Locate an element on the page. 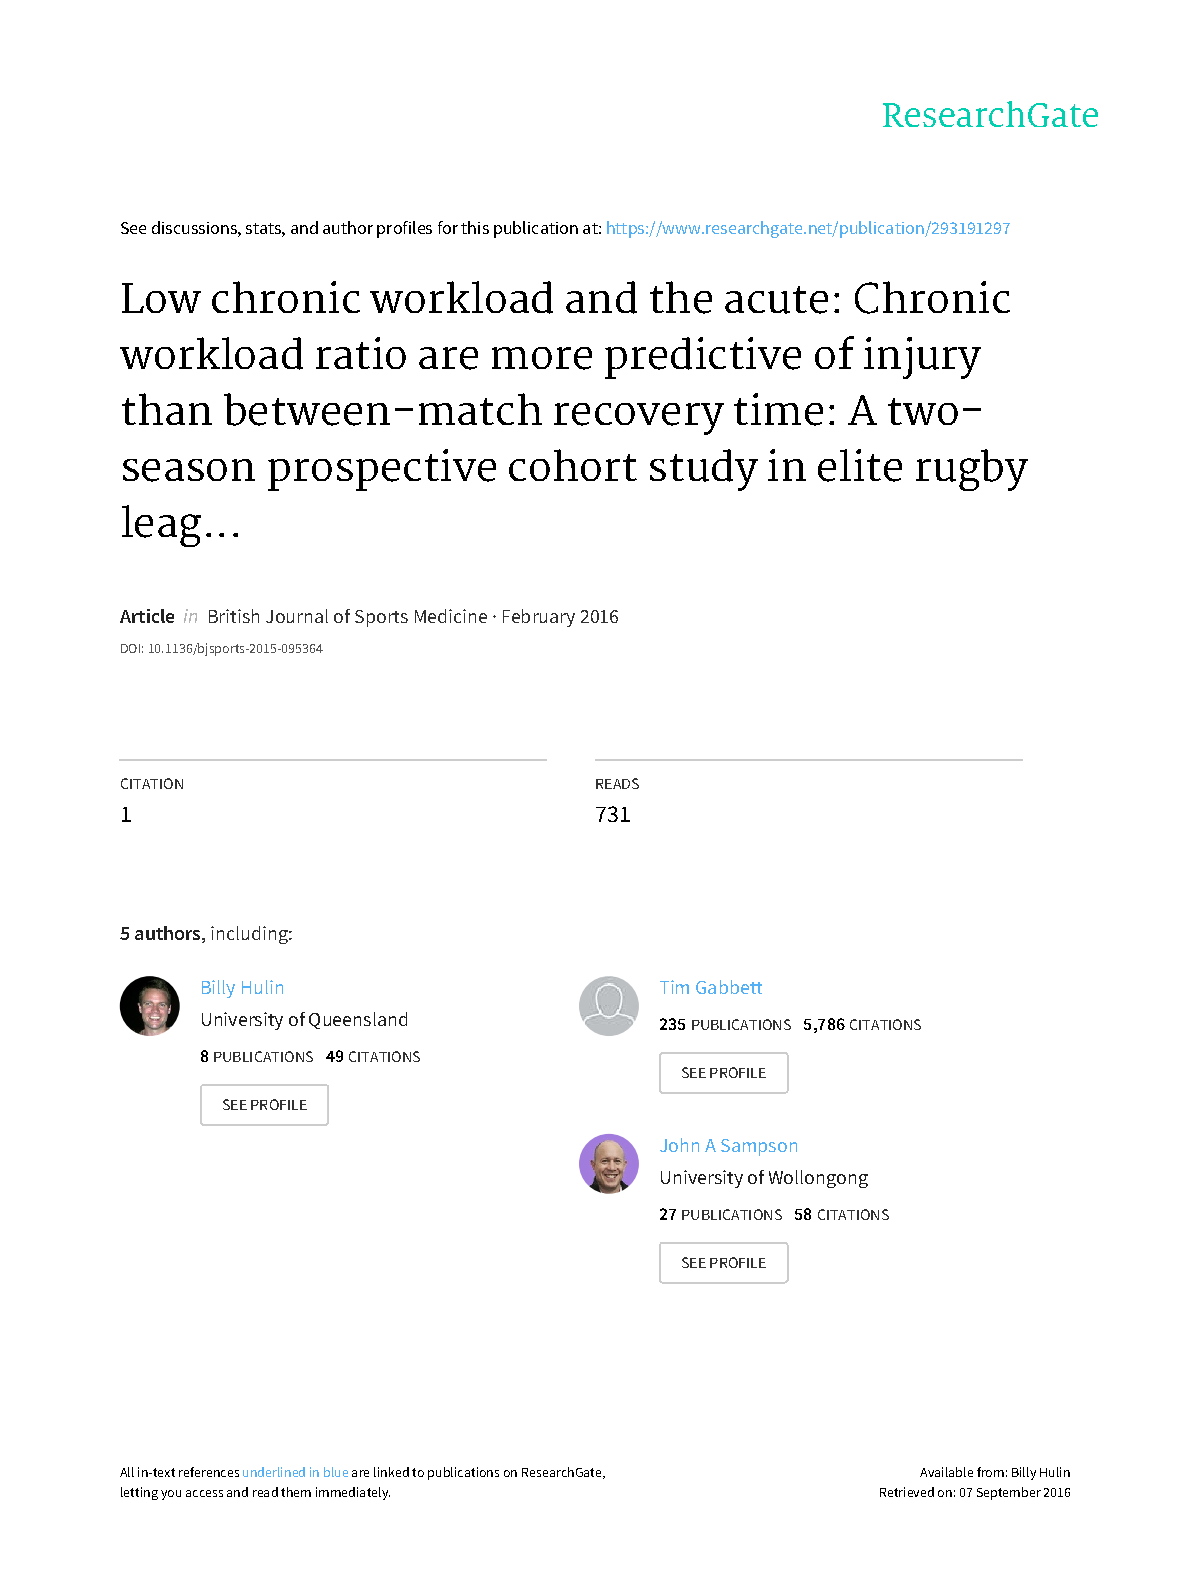  injury is located at coordinates (922, 358).
